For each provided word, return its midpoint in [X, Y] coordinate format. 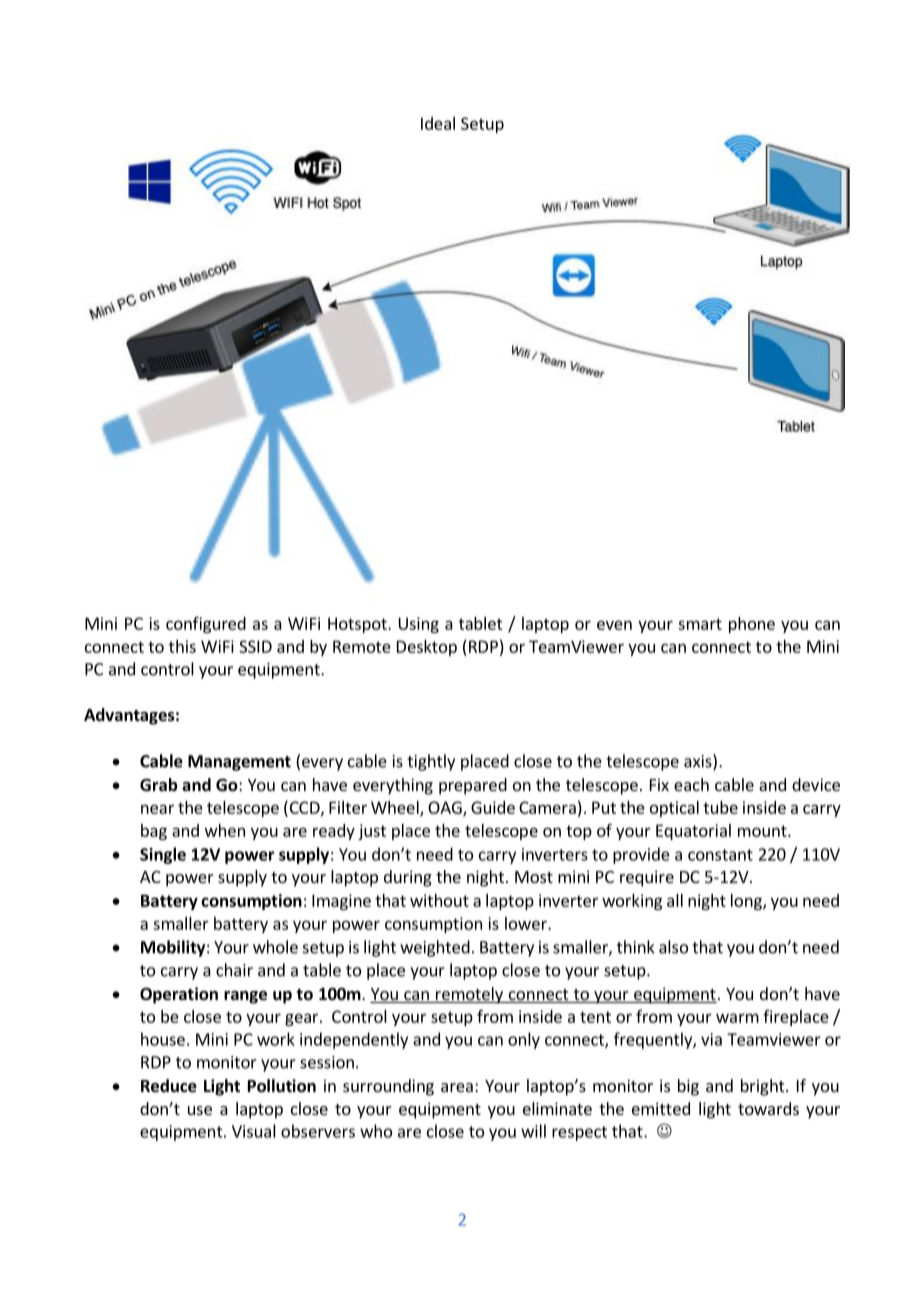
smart [700, 624]
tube [720, 807]
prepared [473, 786]
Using [419, 625]
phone [752, 625]
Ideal [438, 123]
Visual [254, 1131]
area [457, 1087]
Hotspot [358, 625]
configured [206, 625]
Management [239, 763]
